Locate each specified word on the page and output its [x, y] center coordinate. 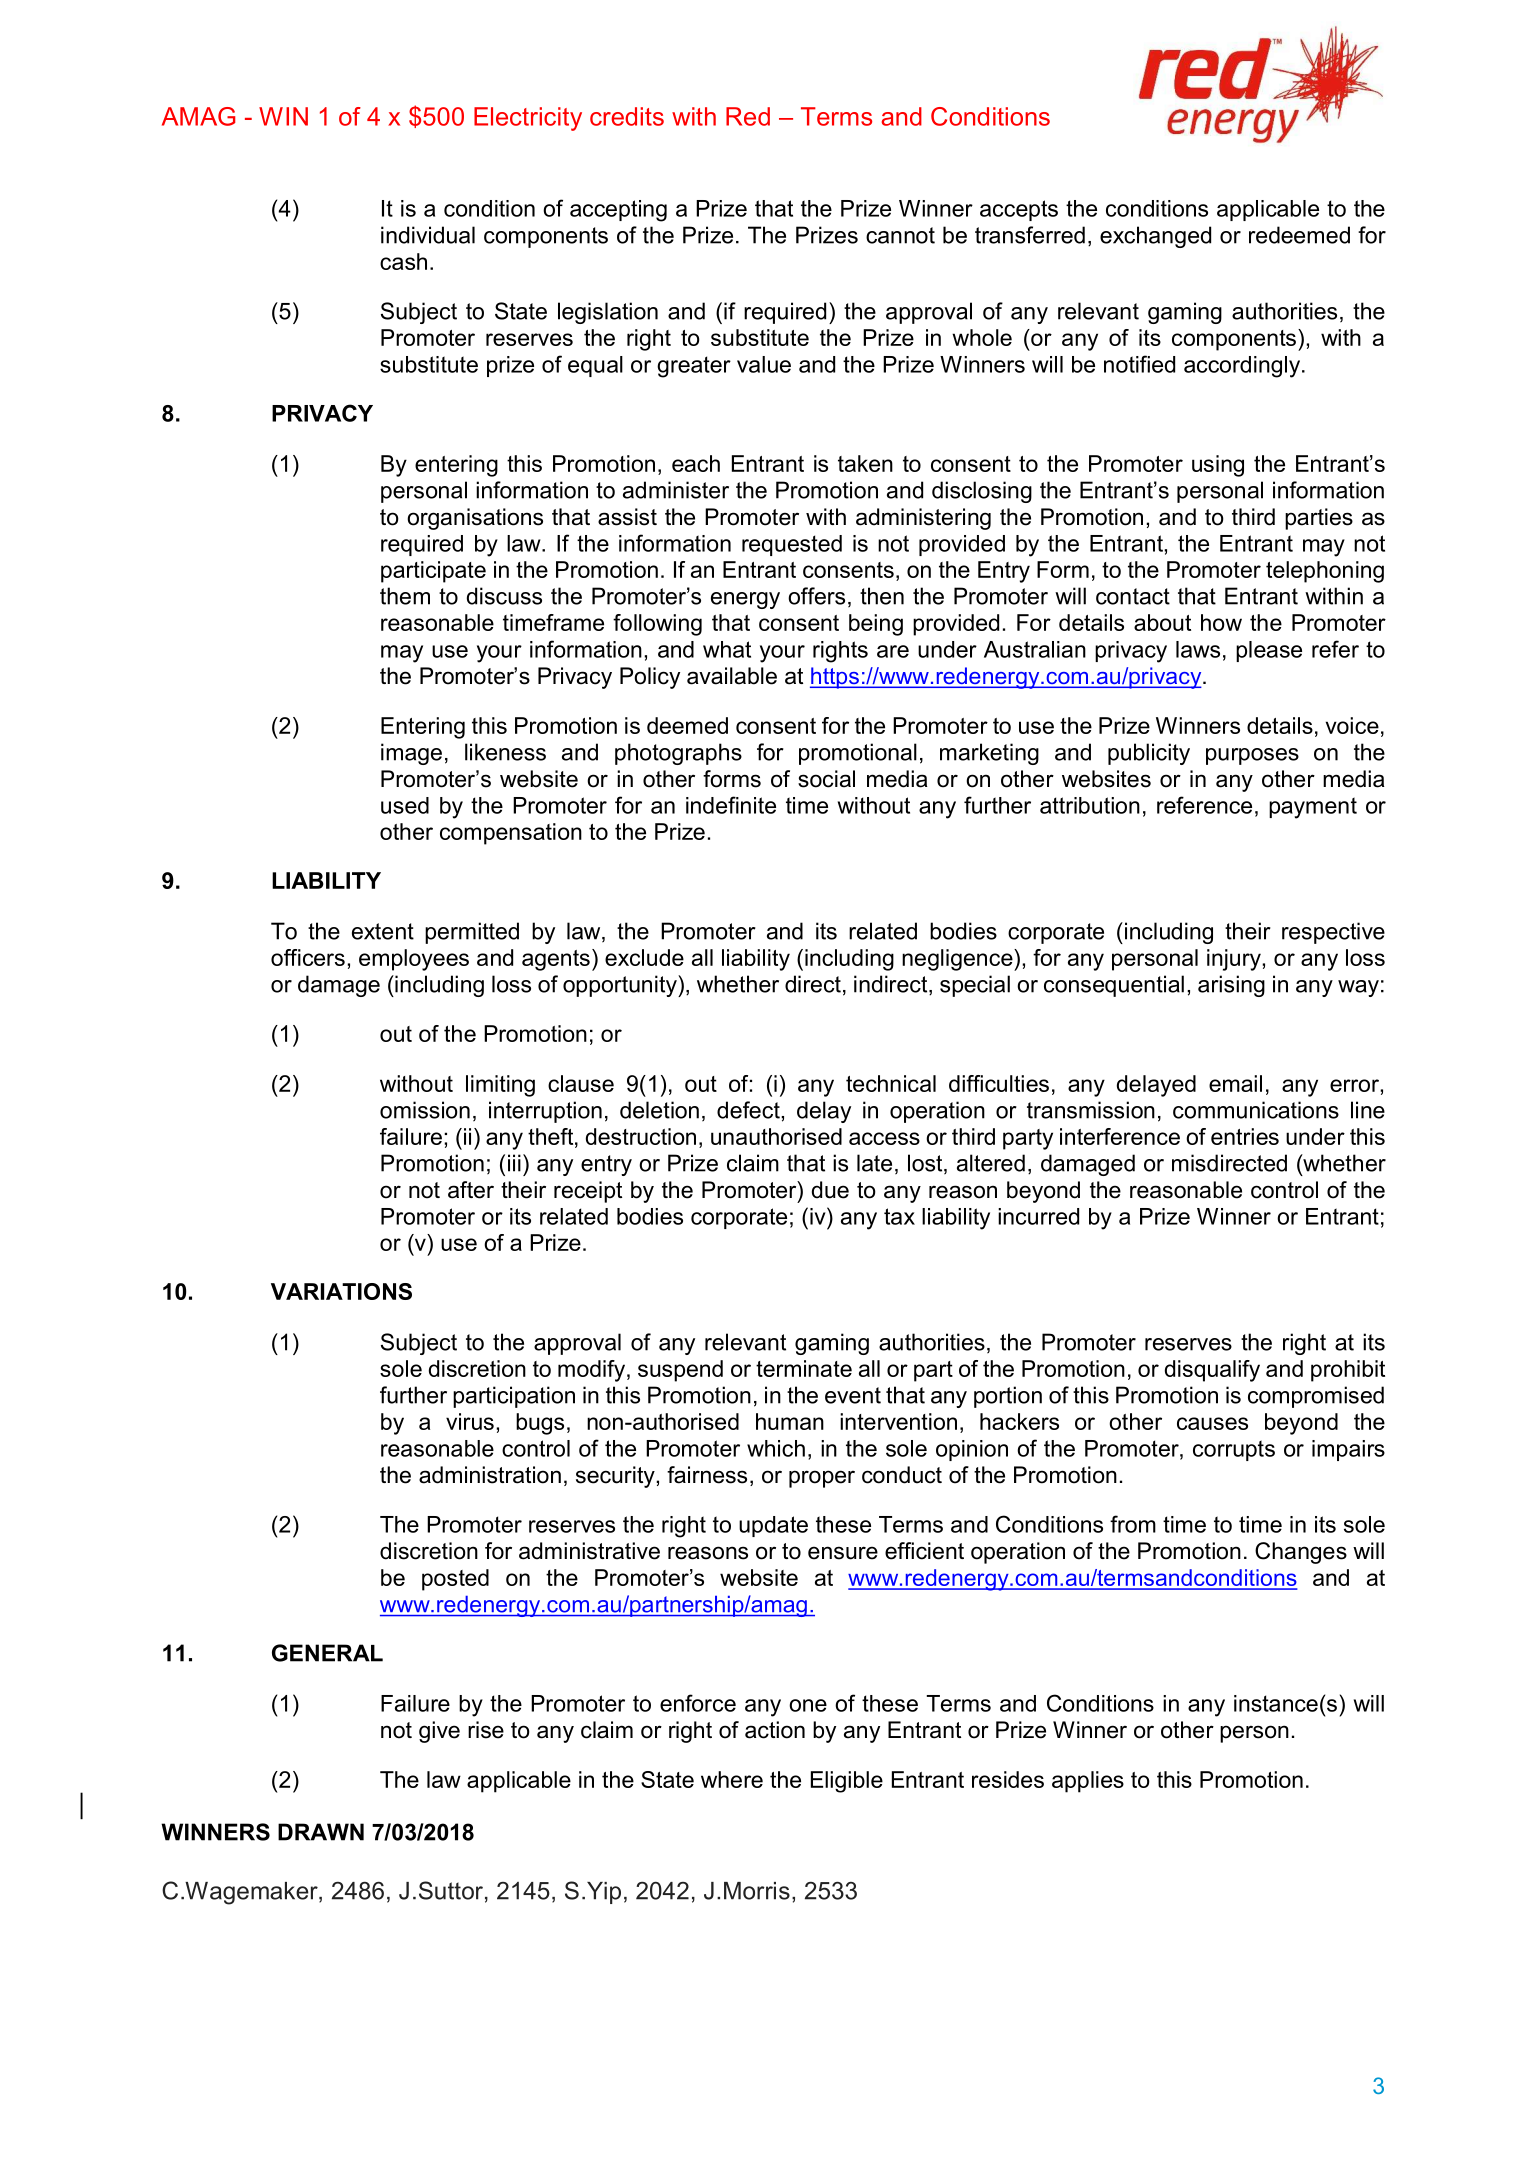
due [830, 1190]
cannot [900, 235]
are [893, 651]
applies [1088, 1782]
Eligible [847, 1782]
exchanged [1155, 237]
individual [428, 235]
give [439, 1732]
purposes [1252, 756]
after [471, 1190]
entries [1245, 1136]
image [411, 754]
